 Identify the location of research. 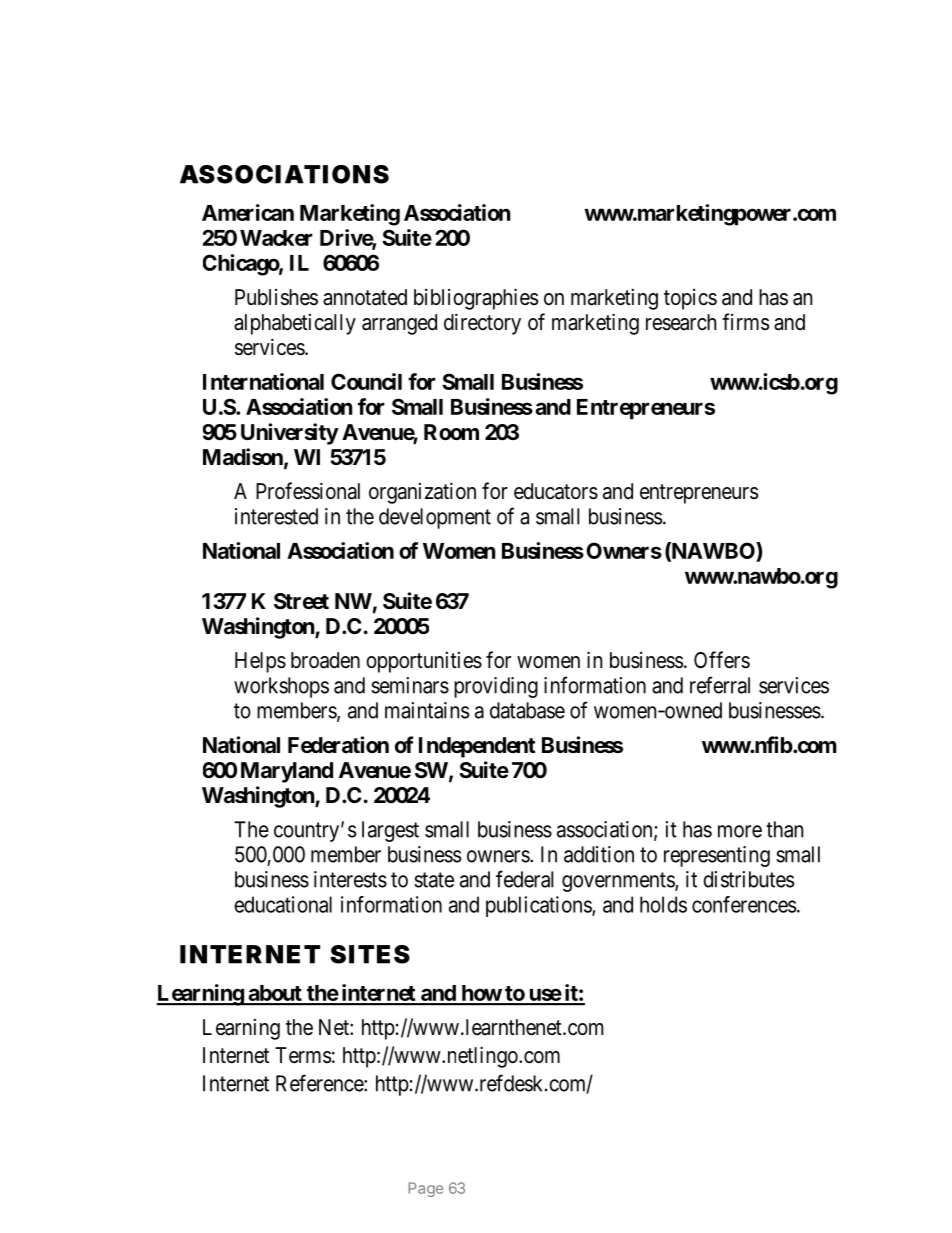
(681, 322).
